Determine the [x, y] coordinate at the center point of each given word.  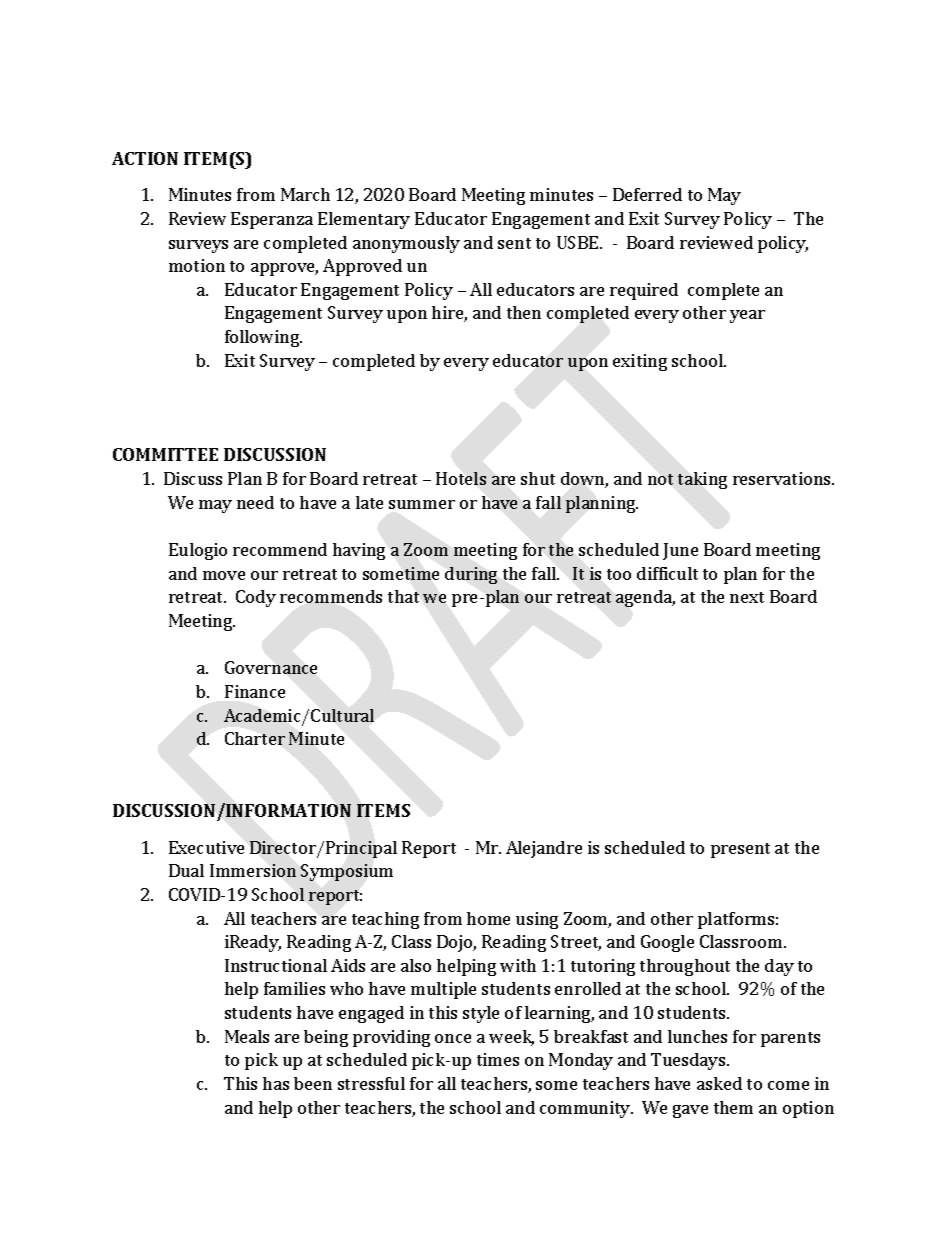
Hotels [461, 478]
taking [702, 480]
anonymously [406, 244]
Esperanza [272, 220]
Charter [255, 738]
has [276, 1083]
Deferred [647, 194]
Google [667, 943]
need [255, 502]
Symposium [347, 872]
